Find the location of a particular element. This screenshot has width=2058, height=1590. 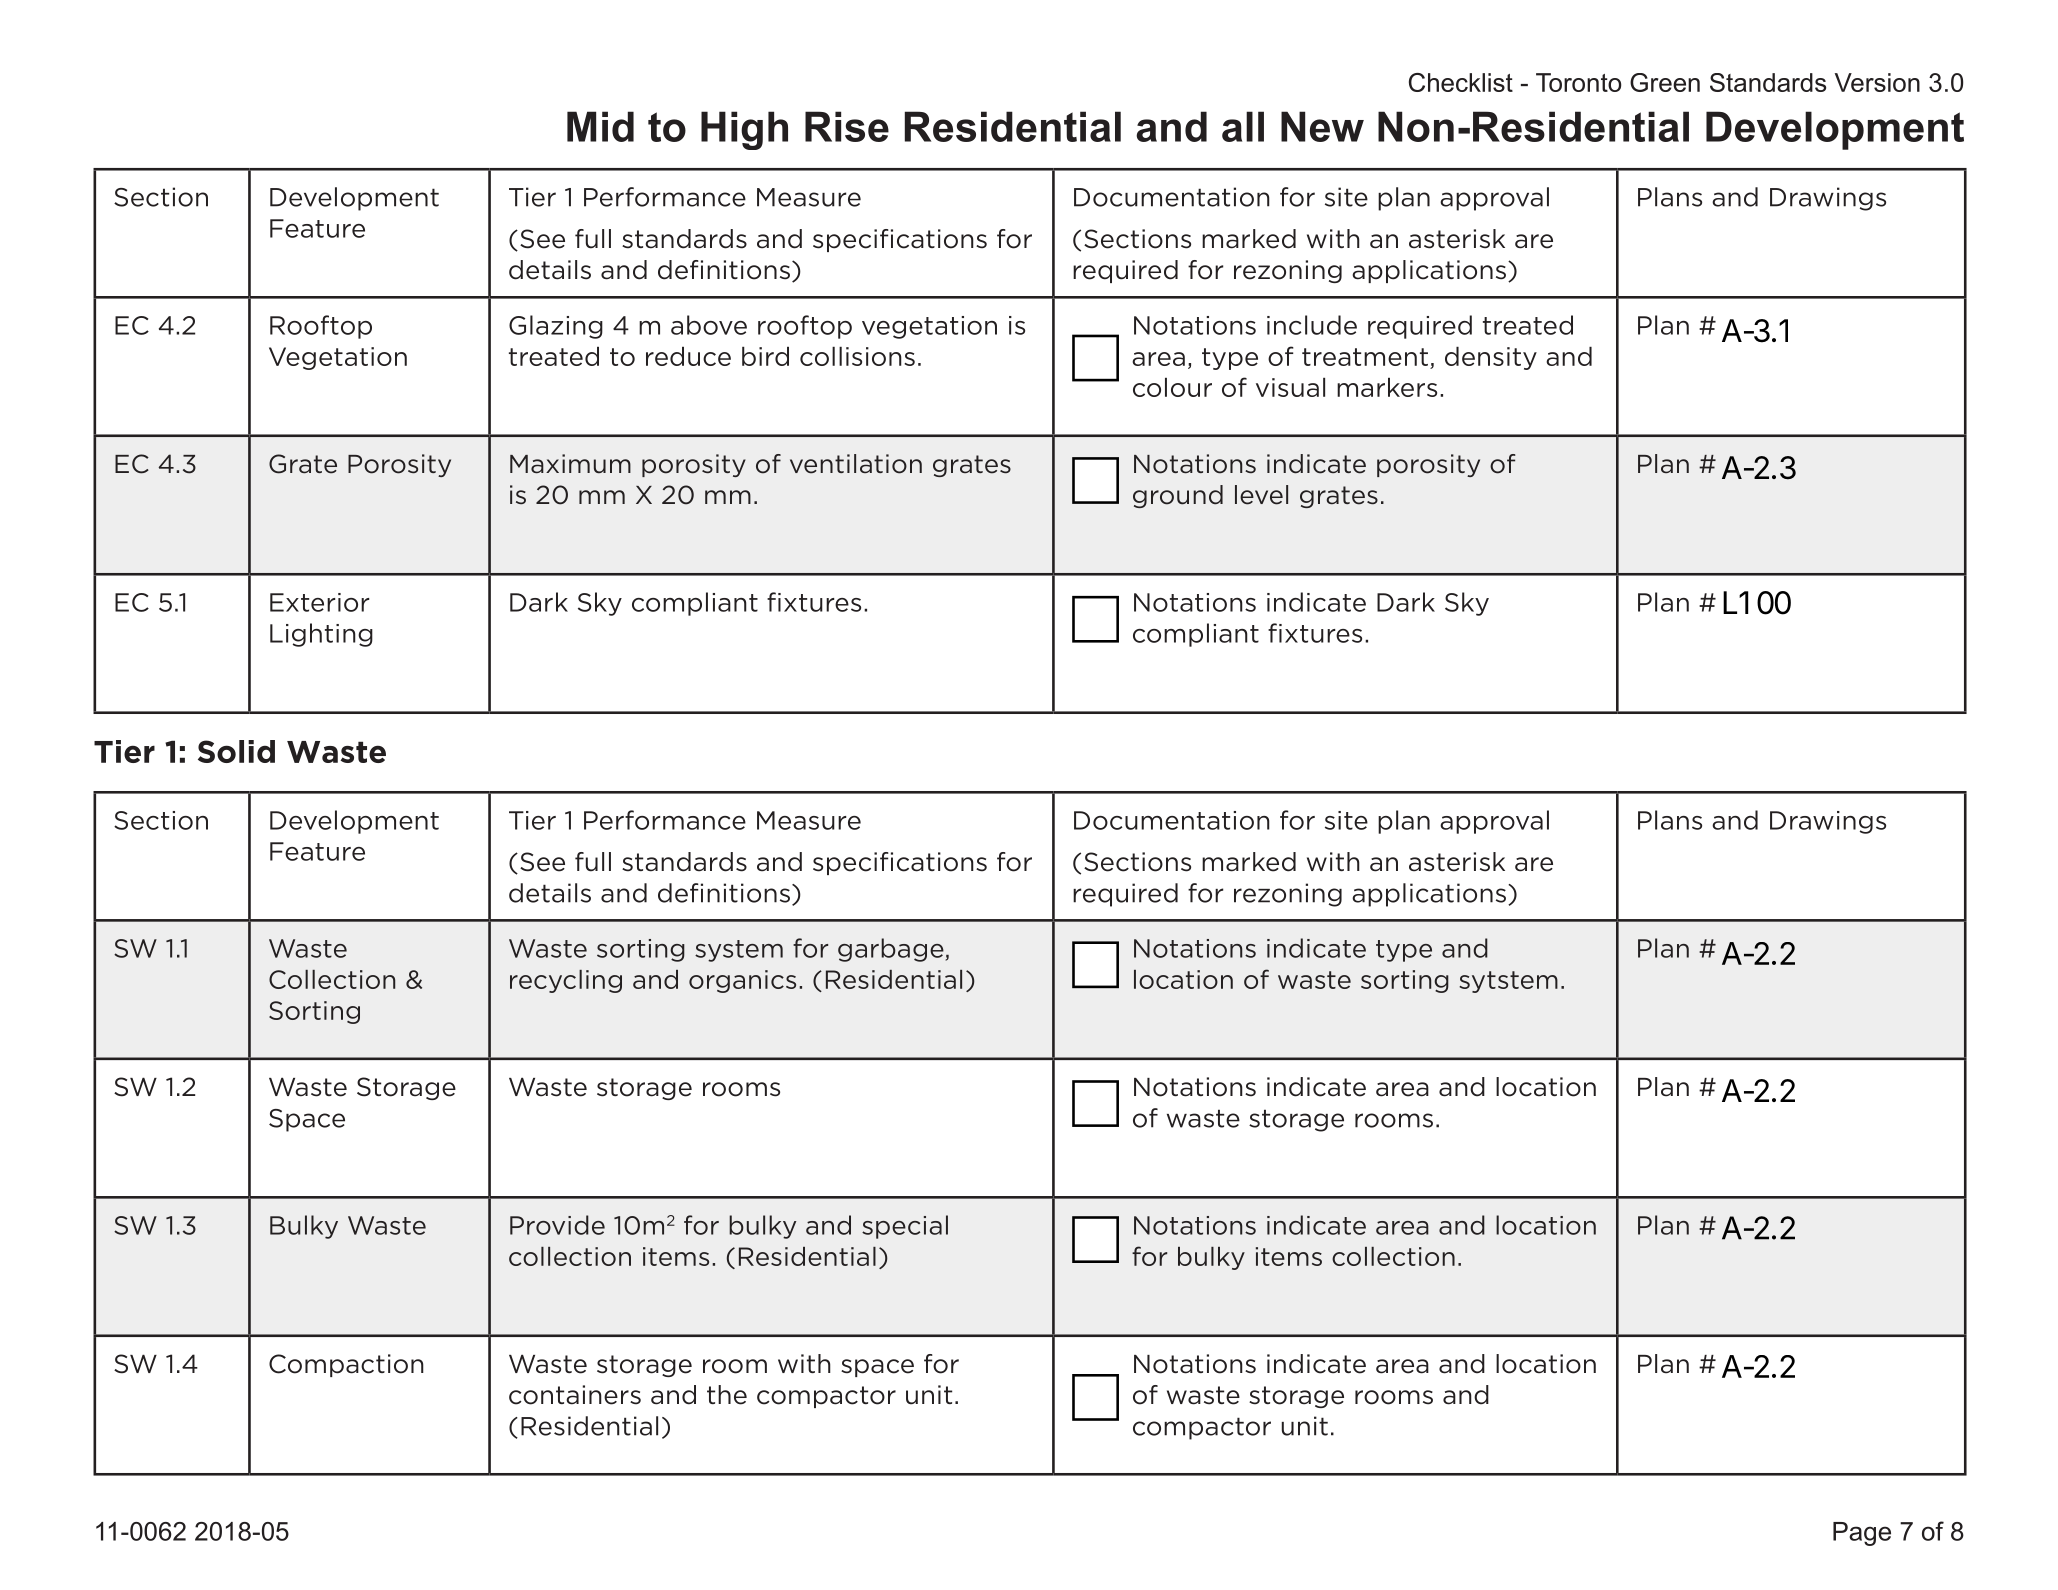

all is located at coordinates (1243, 126).
